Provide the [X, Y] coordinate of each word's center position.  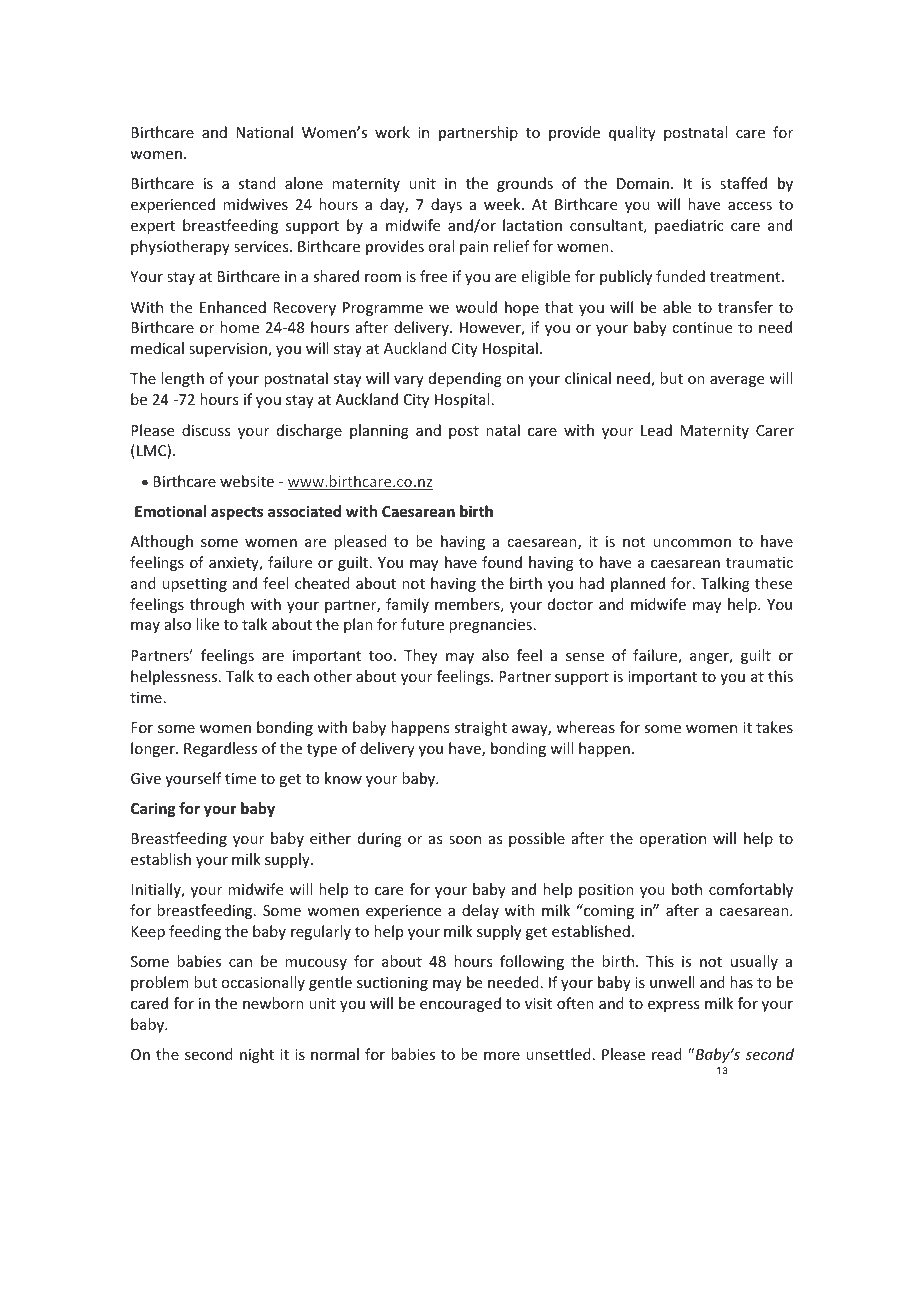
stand [257, 183]
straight [480, 728]
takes [774, 727]
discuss [206, 430]
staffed [743, 183]
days [446, 205]
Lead [656, 430]
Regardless [220, 749]
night [257, 1055]
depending [465, 379]
